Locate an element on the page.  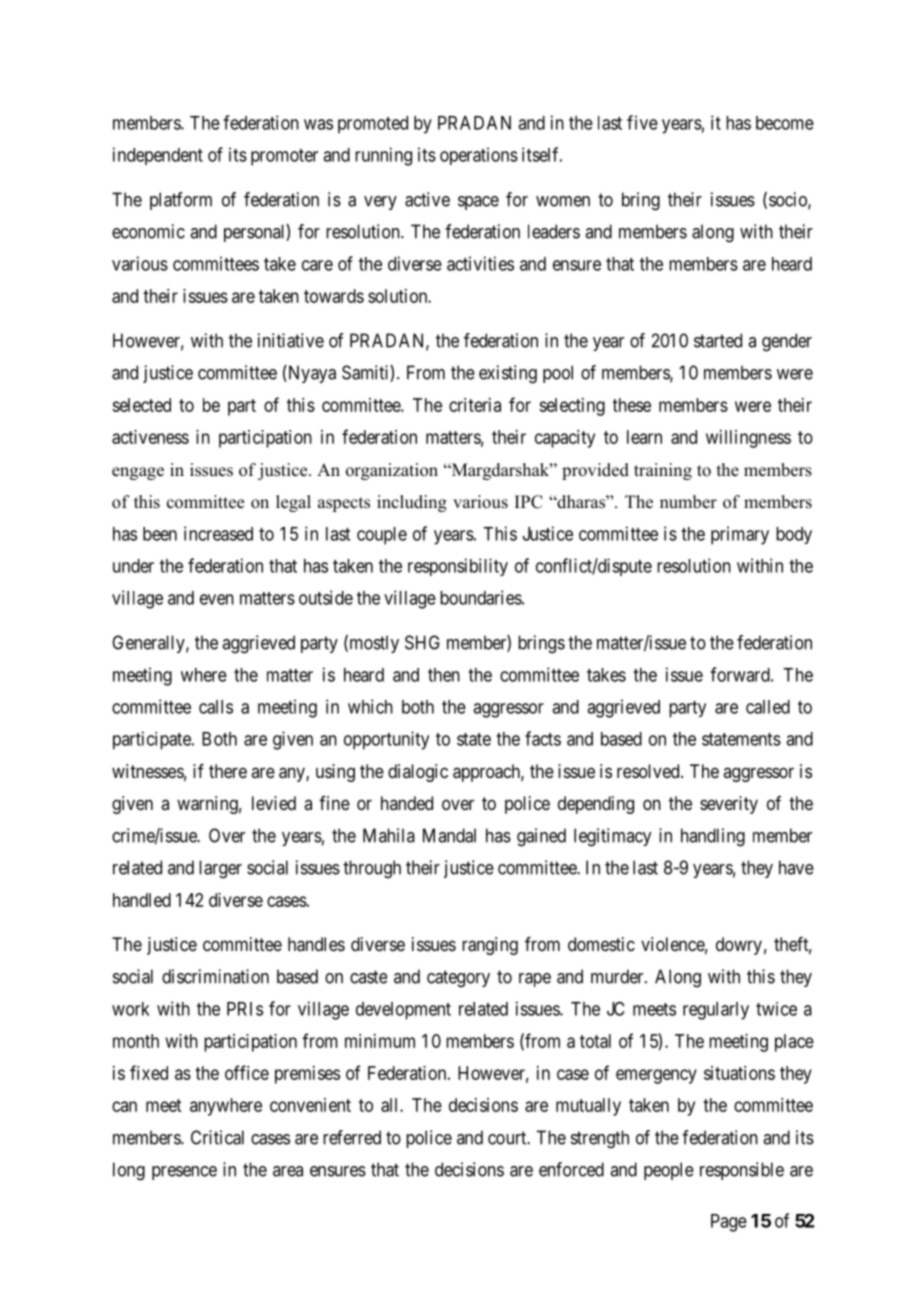
handling is located at coordinates (713, 837).
